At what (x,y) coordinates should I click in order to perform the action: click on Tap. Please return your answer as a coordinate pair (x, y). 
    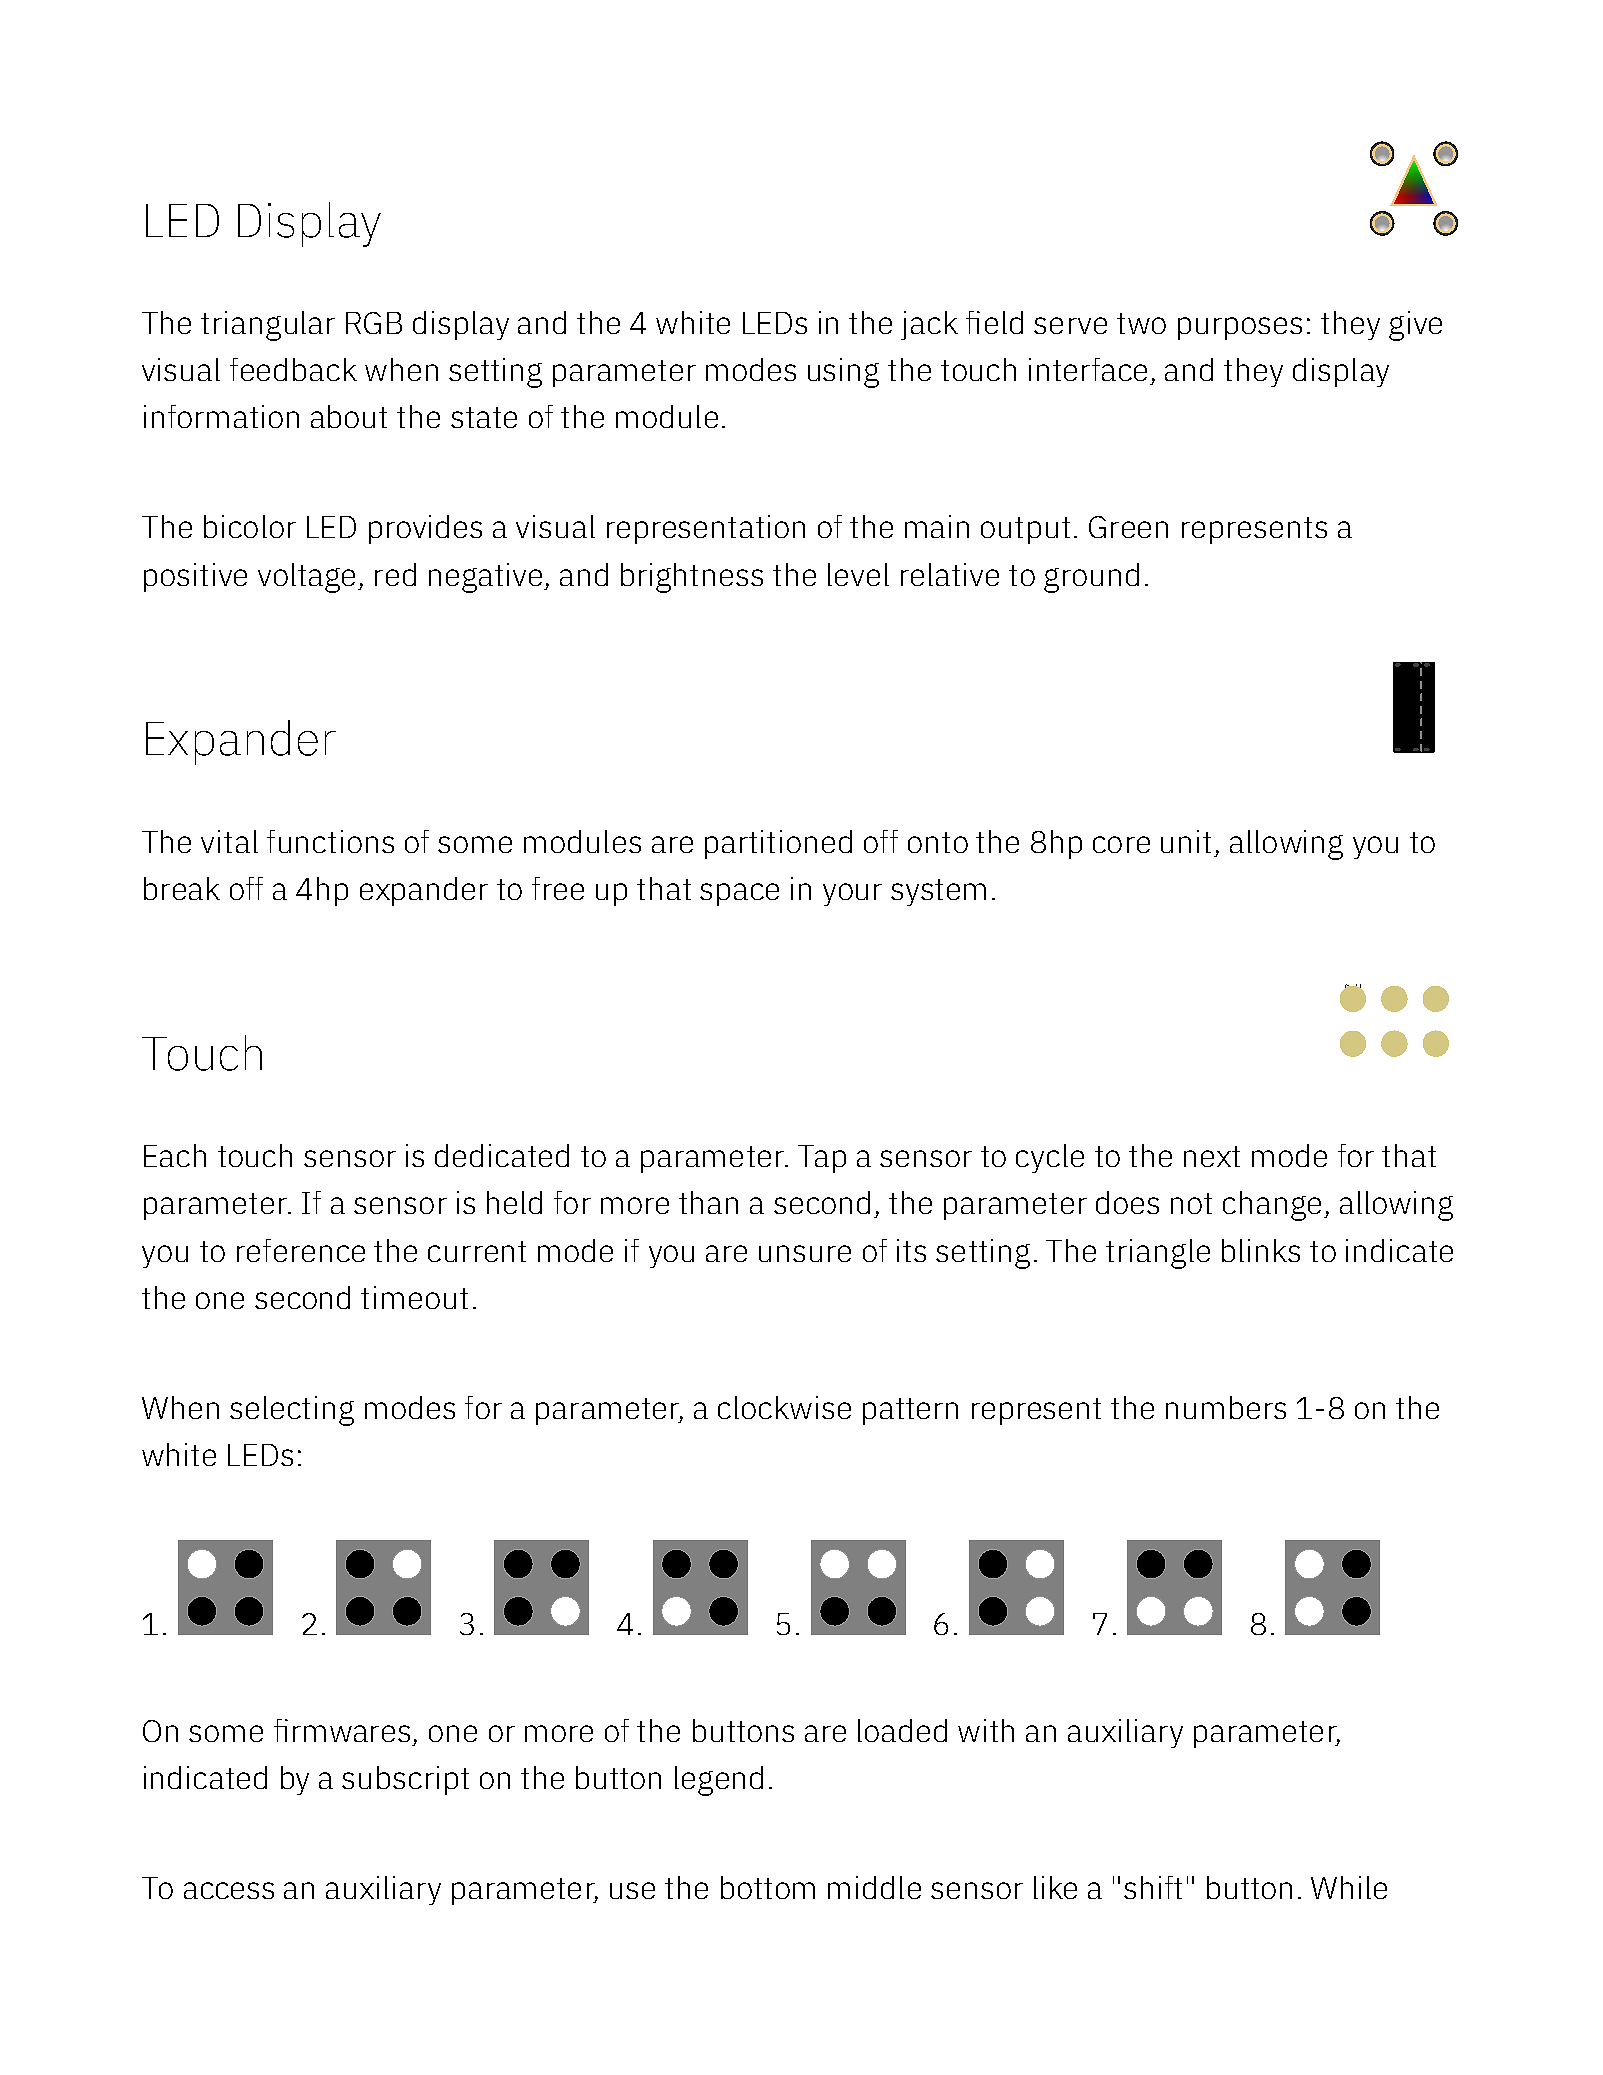
    Looking at the image, I should click on (822, 1159).
